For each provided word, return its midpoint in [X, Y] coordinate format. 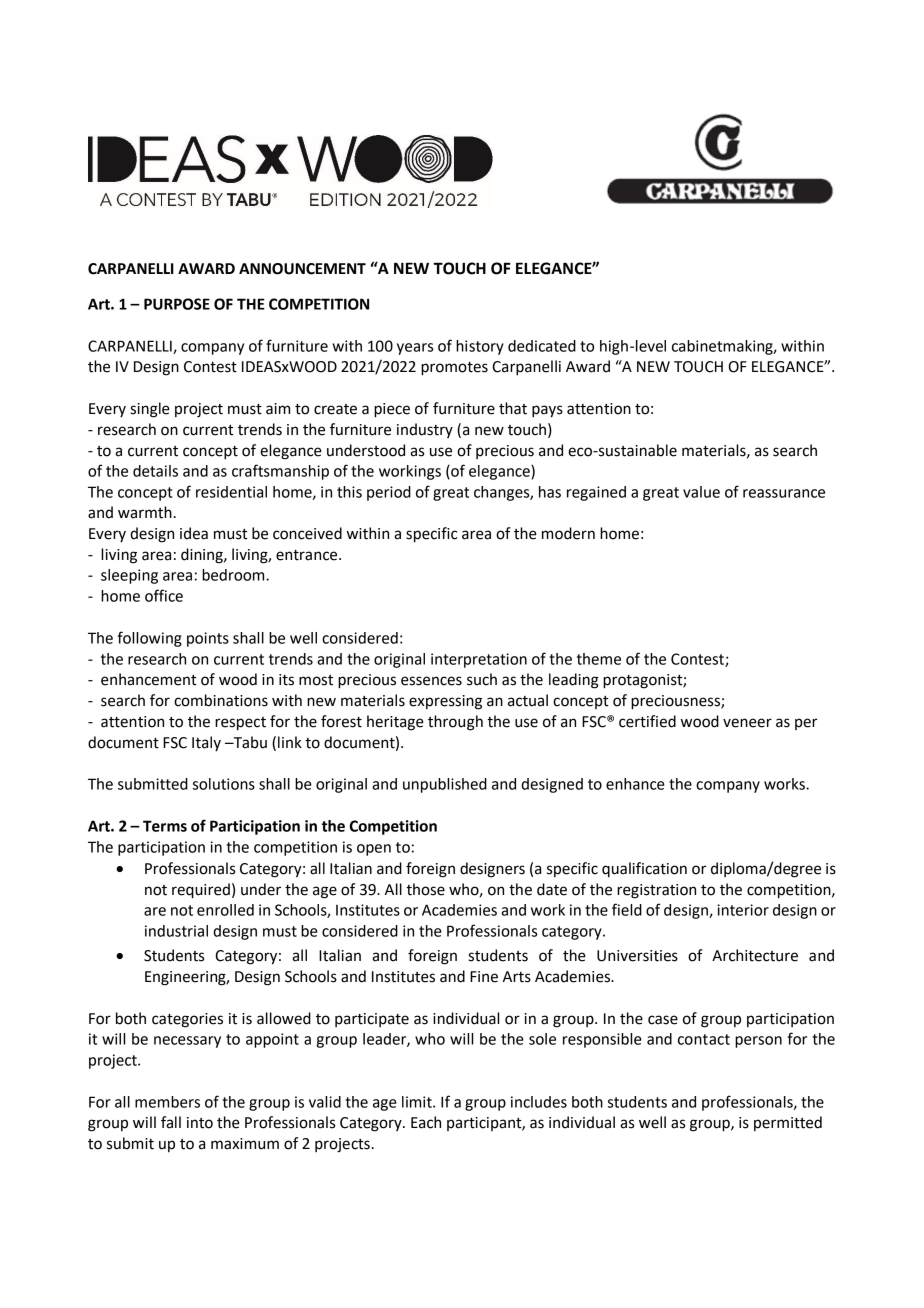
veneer [747, 723]
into [200, 1123]
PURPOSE [177, 304]
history [480, 347]
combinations [221, 700]
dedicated [542, 346]
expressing [445, 702]
